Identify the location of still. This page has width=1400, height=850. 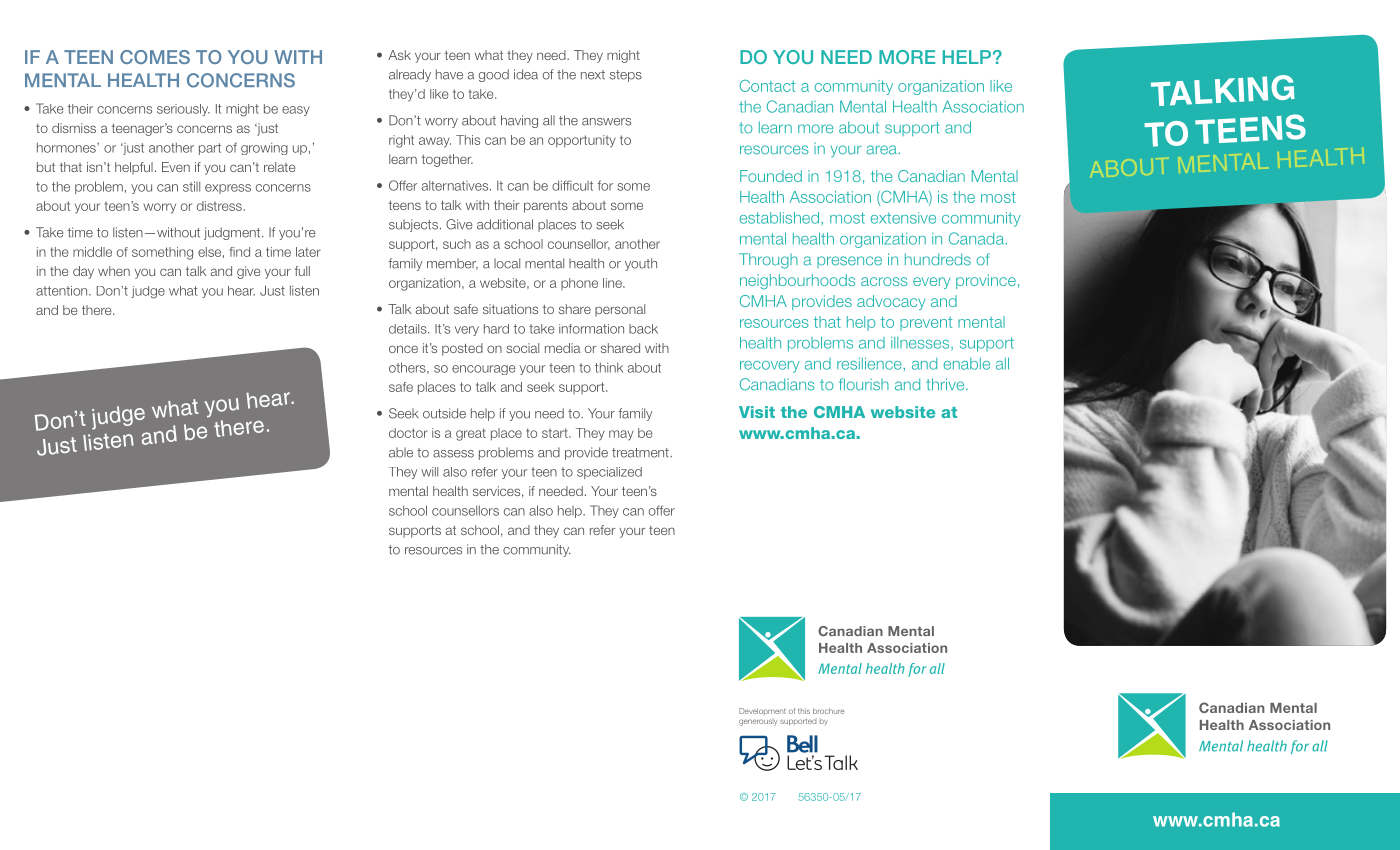
(191, 186).
